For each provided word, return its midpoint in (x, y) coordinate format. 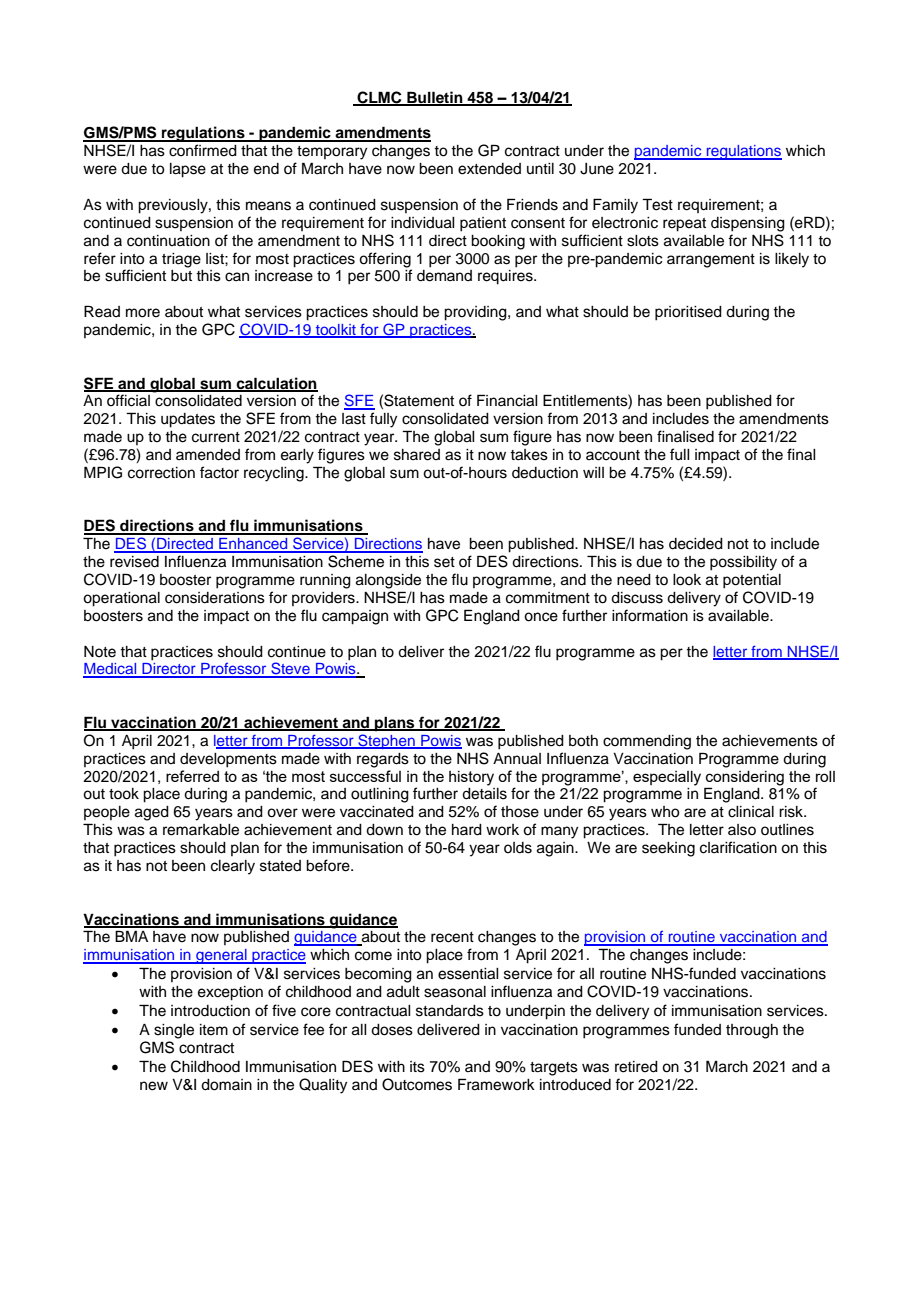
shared (417, 455)
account (613, 455)
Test (657, 204)
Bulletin (435, 98)
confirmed (203, 150)
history (471, 778)
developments (228, 760)
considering (745, 778)
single (174, 1031)
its (417, 1067)
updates (188, 420)
